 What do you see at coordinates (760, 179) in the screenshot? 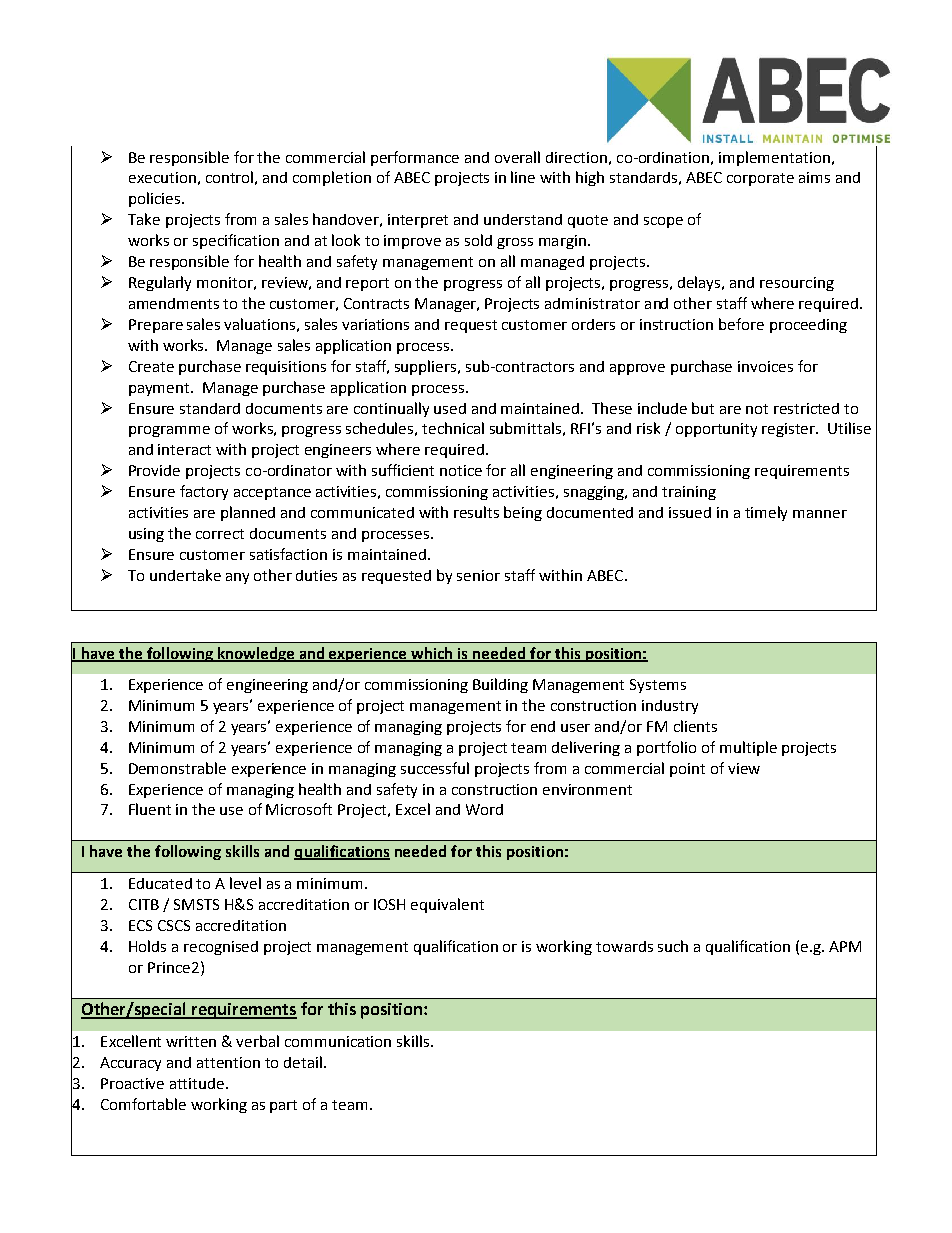
I see `corporate` at bounding box center [760, 179].
